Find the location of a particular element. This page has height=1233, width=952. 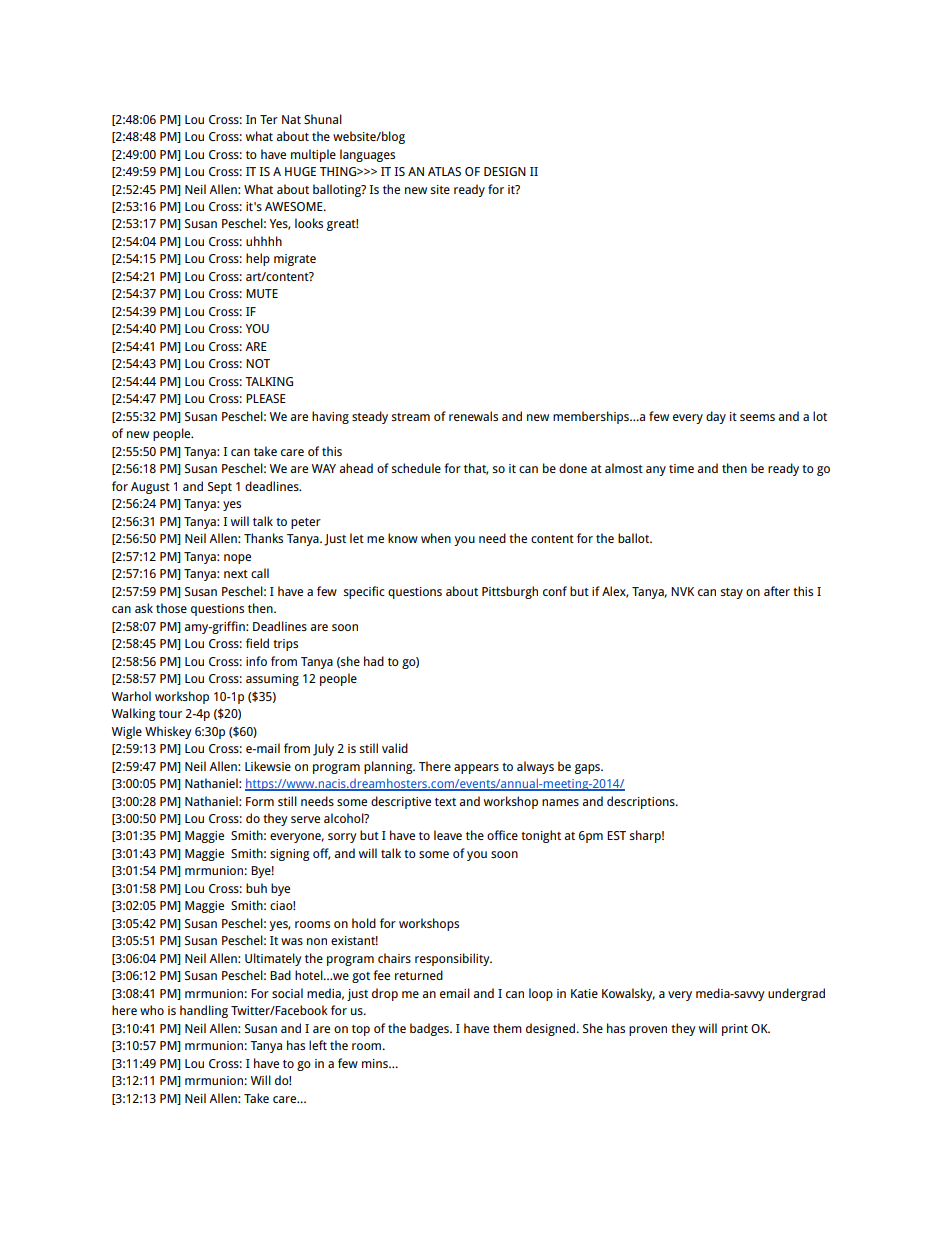

ATLAS is located at coordinates (444, 171).
